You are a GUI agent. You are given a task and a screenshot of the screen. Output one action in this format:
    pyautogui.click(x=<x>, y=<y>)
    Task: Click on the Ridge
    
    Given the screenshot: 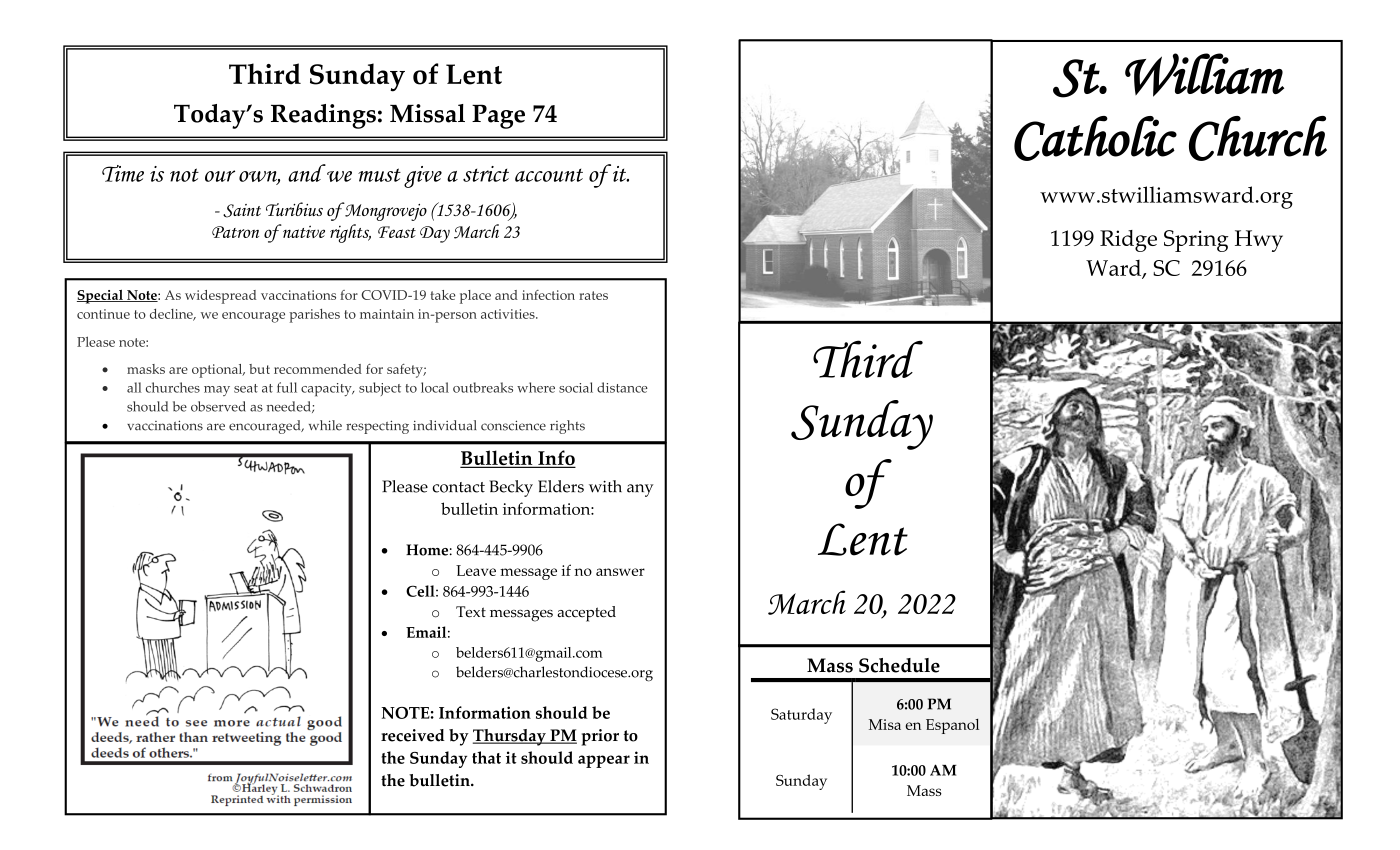 What is the action you would take?
    pyautogui.click(x=1128, y=241)
